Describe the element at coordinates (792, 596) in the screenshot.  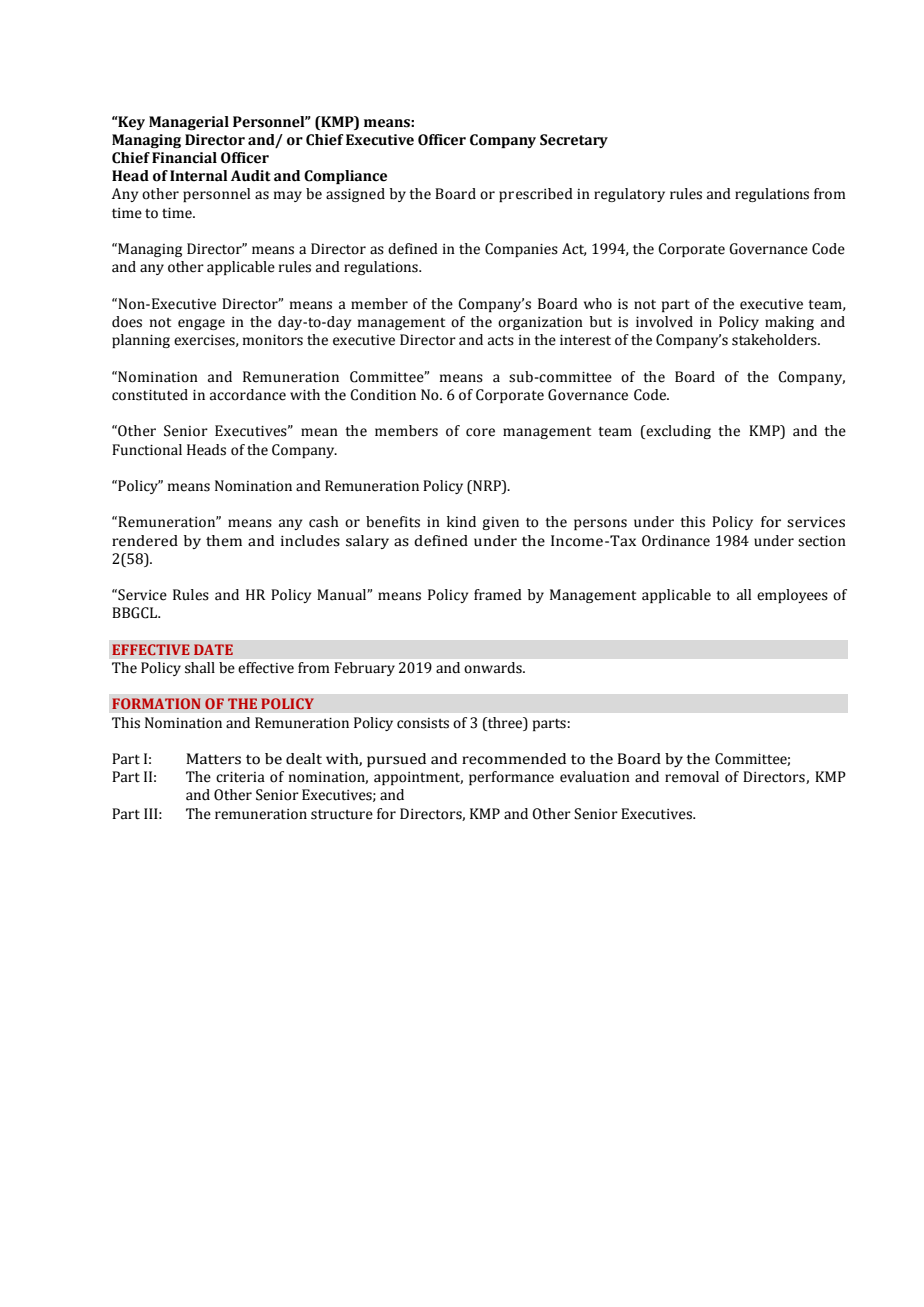
I see `employees` at that location.
